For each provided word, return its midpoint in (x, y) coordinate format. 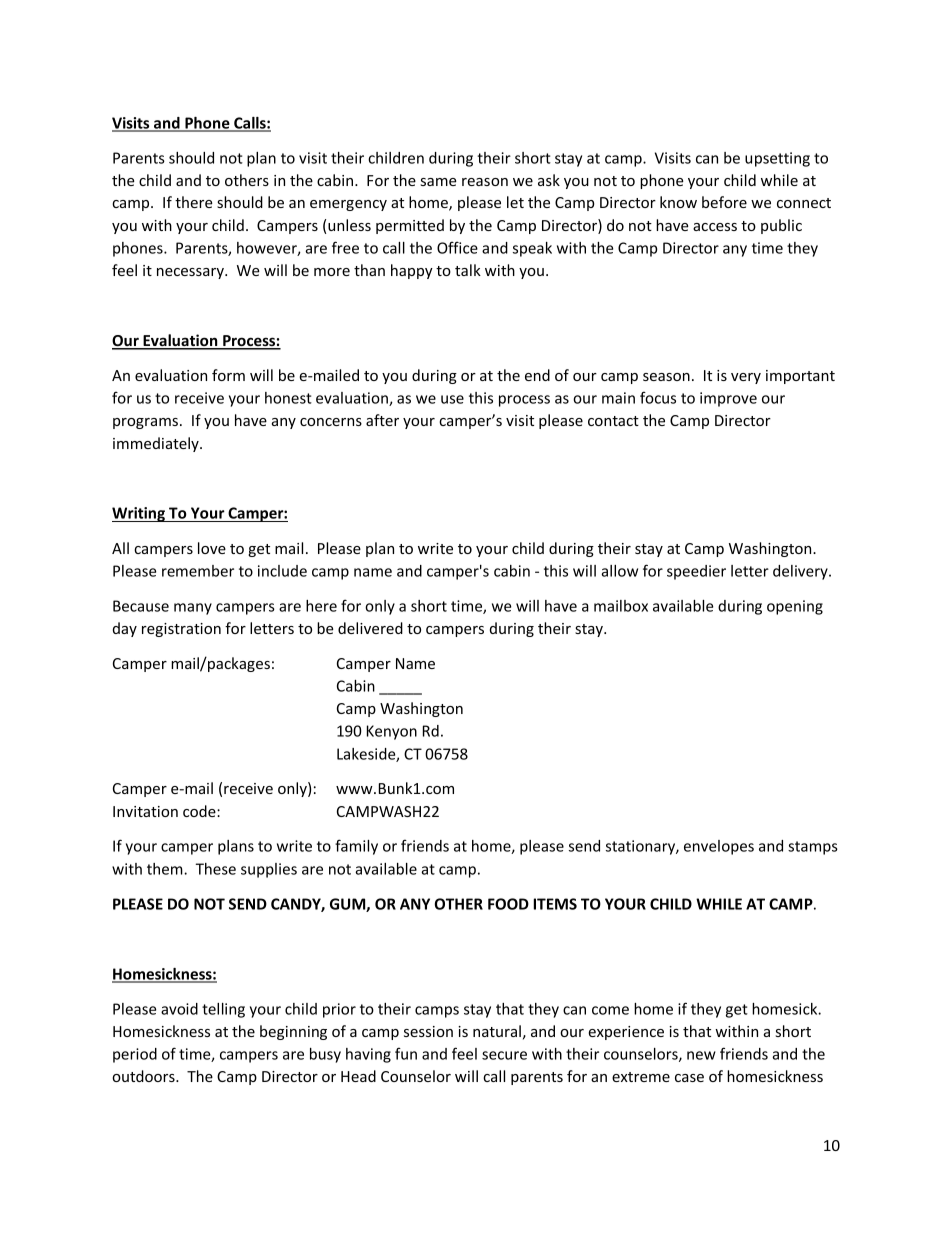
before (724, 202)
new (701, 1055)
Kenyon (392, 732)
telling (223, 1010)
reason (485, 182)
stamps (813, 848)
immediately (157, 444)
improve (728, 399)
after (382, 420)
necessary (191, 273)
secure (504, 1055)
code (200, 811)
